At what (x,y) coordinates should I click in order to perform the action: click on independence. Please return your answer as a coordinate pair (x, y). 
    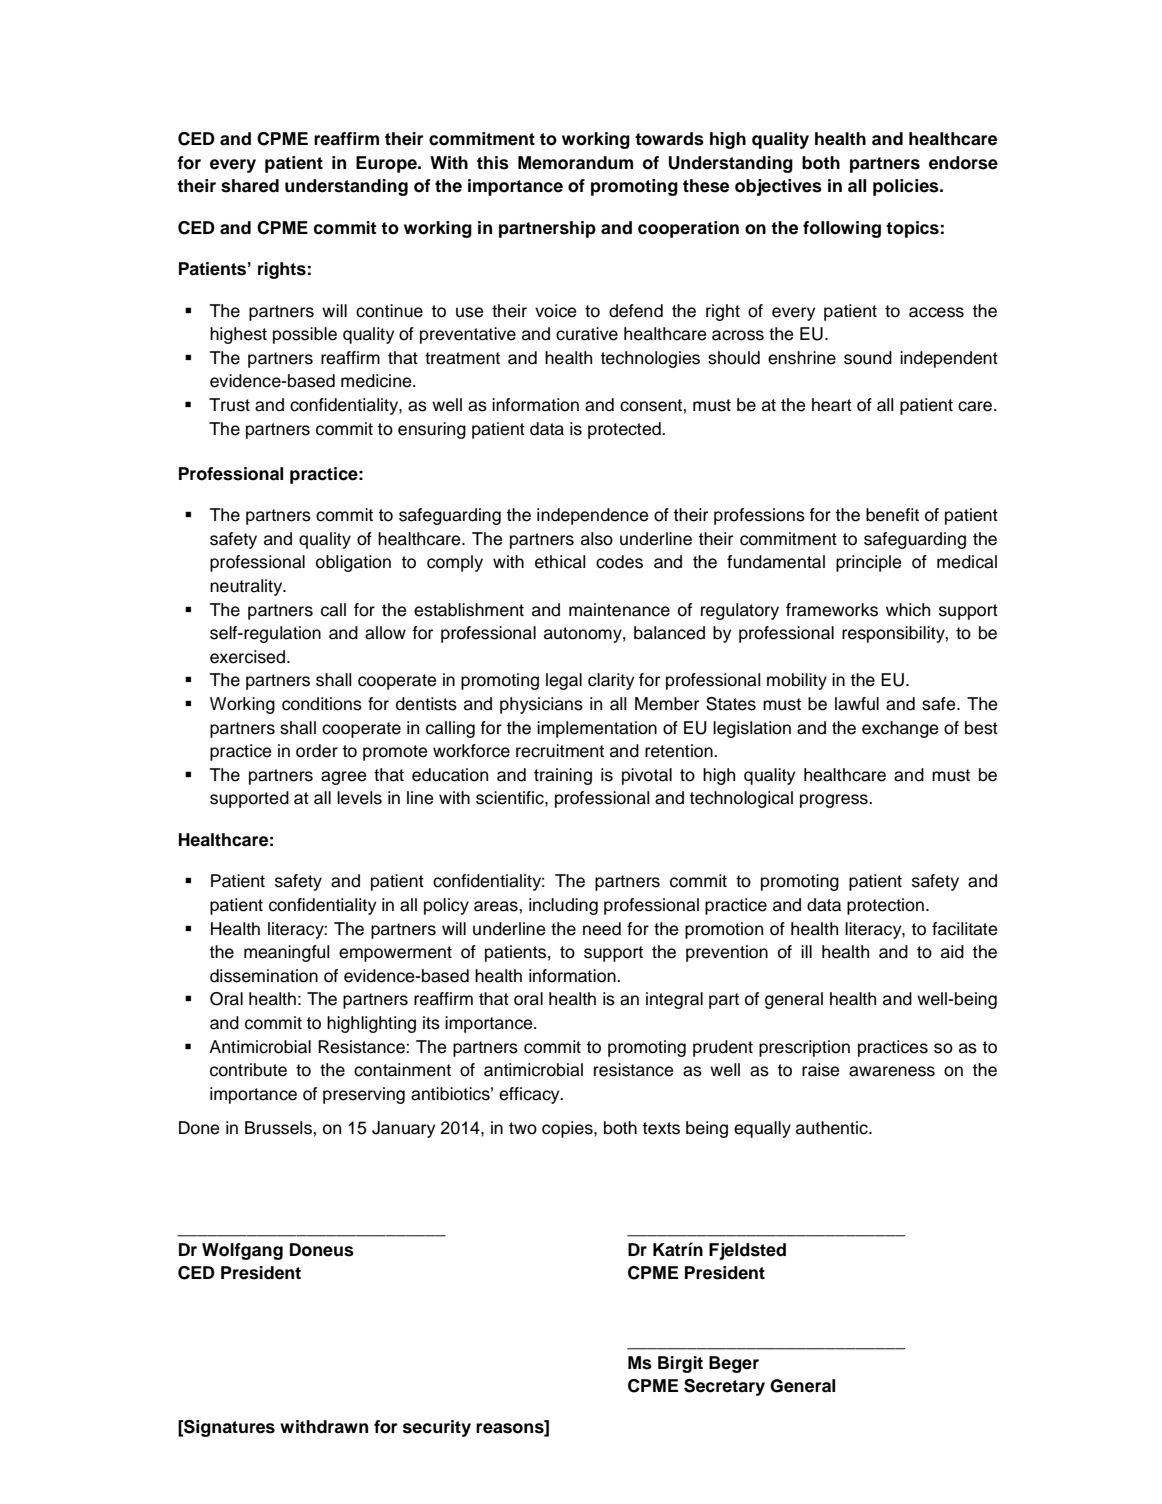
    Looking at the image, I should click on (592, 516).
